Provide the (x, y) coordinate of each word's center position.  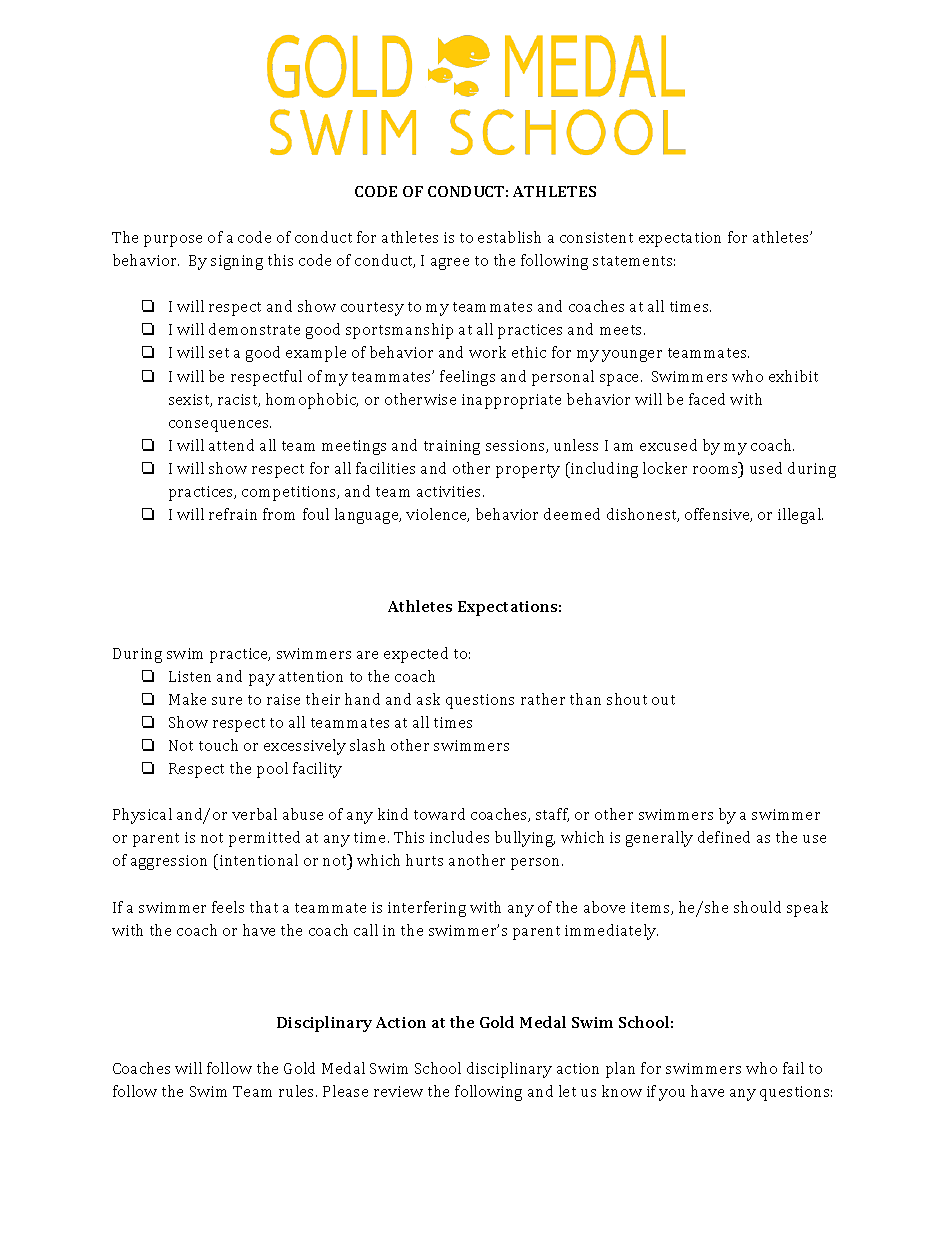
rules (298, 1091)
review (398, 1091)
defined (724, 837)
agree (450, 264)
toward (439, 814)
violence (437, 515)
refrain (233, 514)
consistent (596, 237)
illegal (800, 516)
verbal (254, 814)
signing (237, 262)
